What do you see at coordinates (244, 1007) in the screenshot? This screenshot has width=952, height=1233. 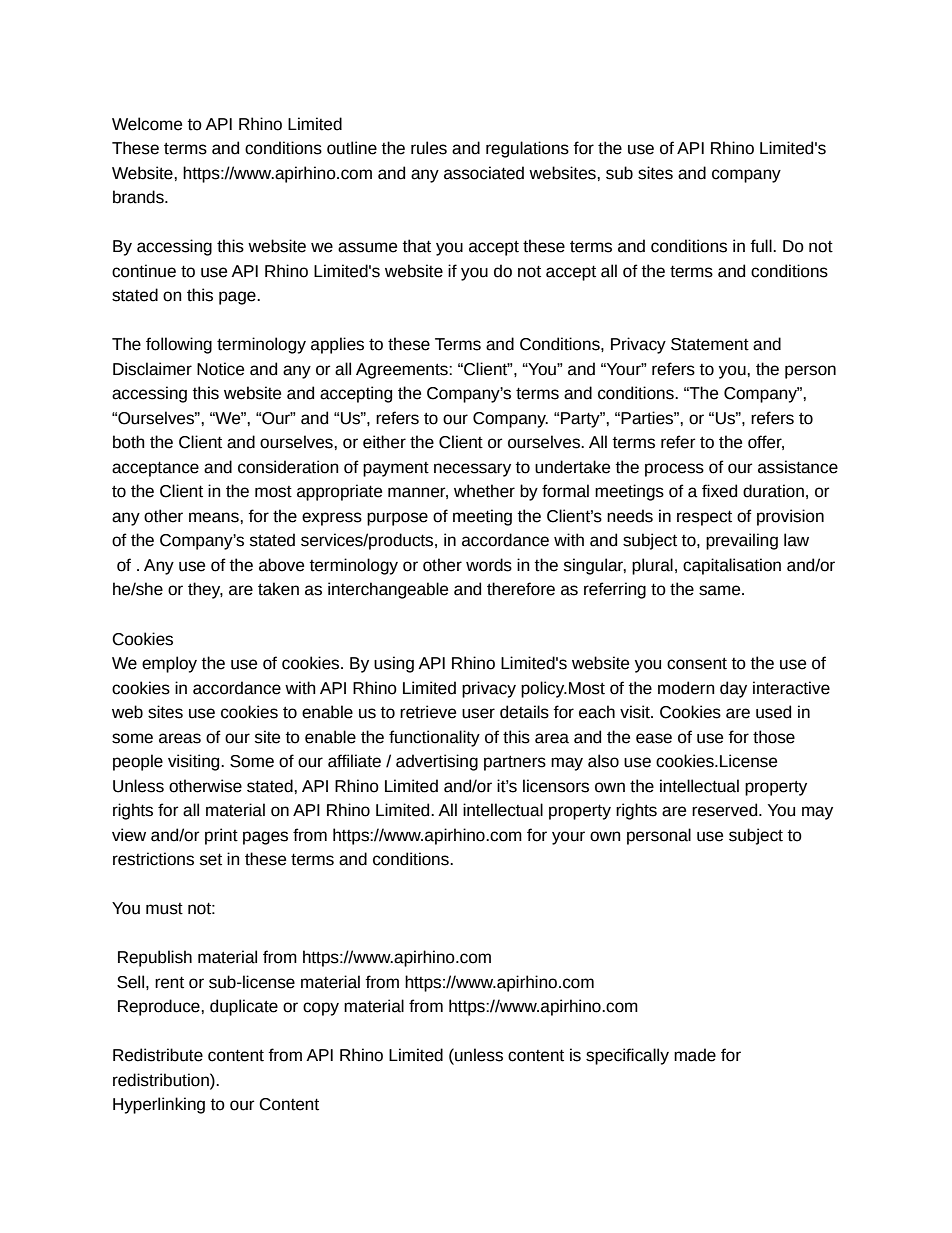 I see `duplicate` at bounding box center [244, 1007].
